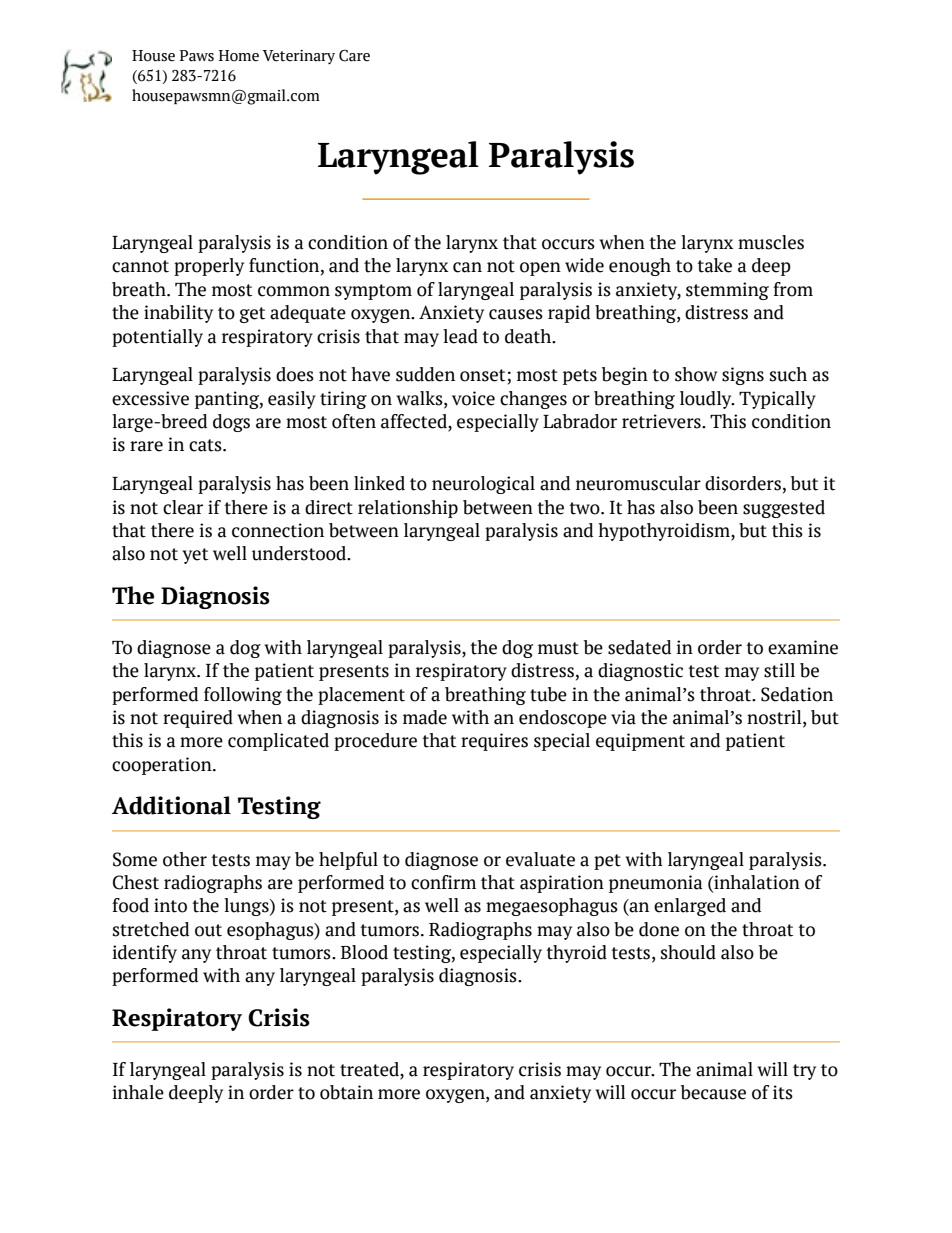 The width and height of the image is (952, 1233). What do you see at coordinates (713, 1092) in the image?
I see `because` at bounding box center [713, 1092].
